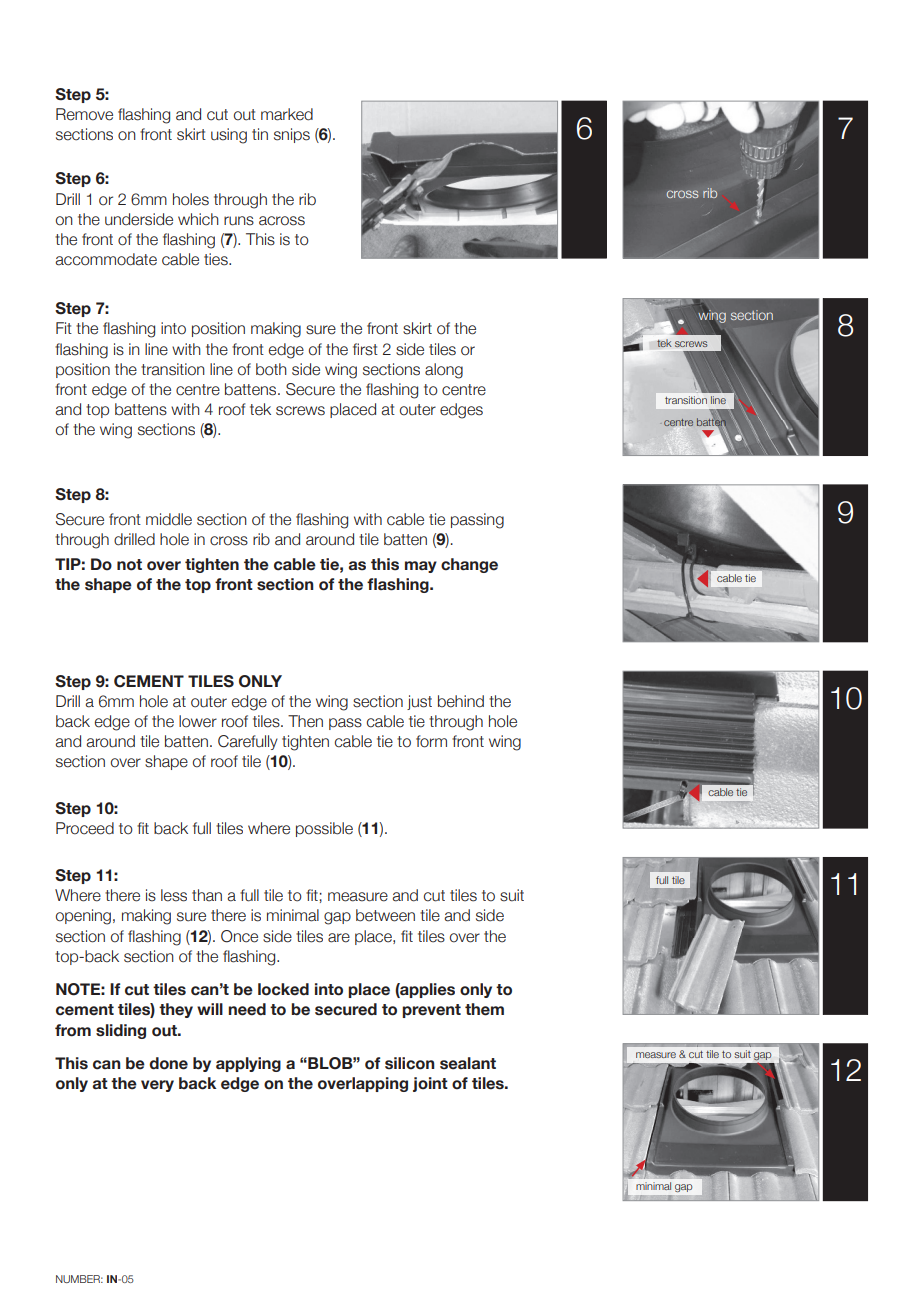 This screenshot has width=924, height=1308. Describe the element at coordinates (430, 1084) in the screenshot. I see `joint` at that location.
